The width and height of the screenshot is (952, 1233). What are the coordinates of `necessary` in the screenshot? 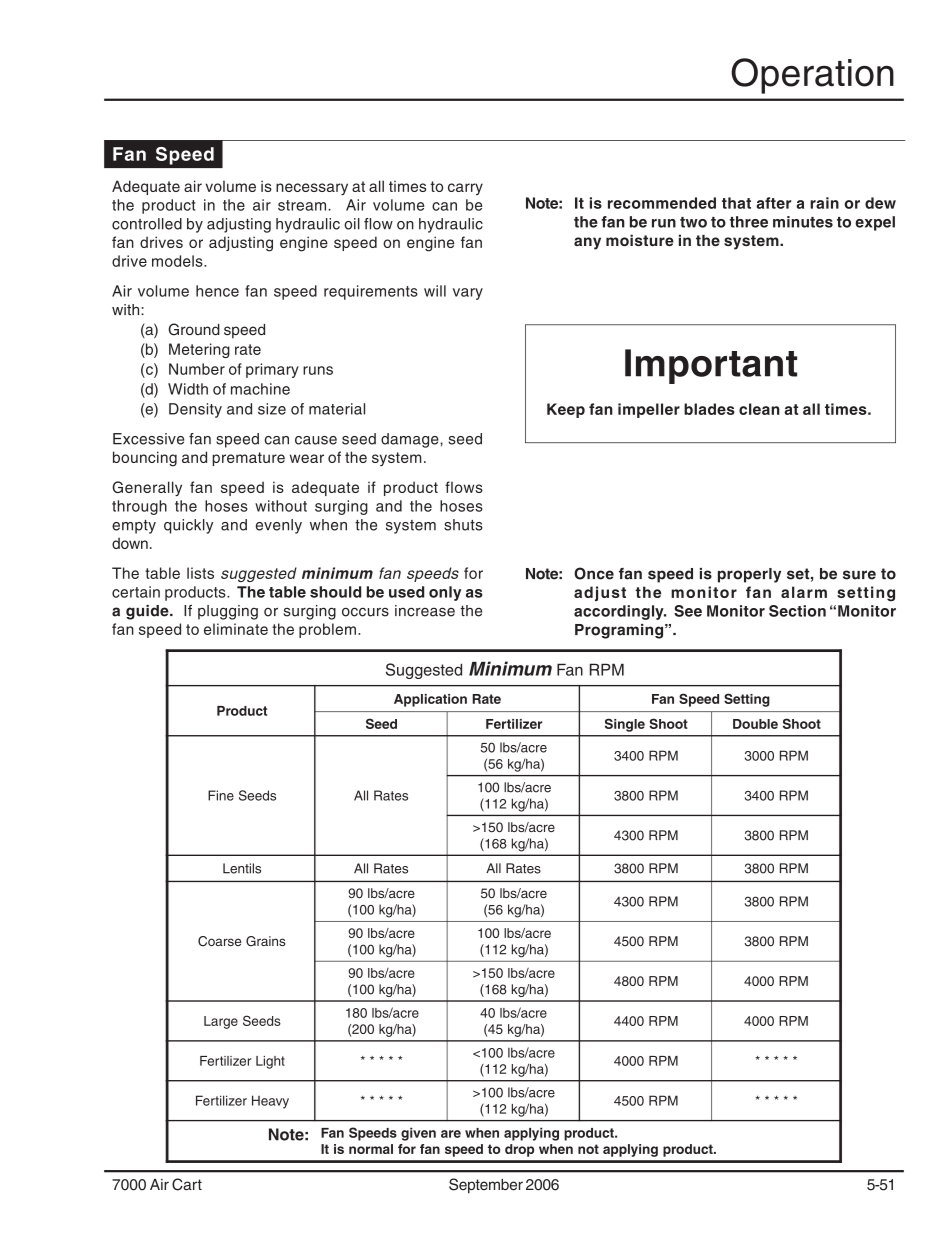 It's located at (312, 189).
